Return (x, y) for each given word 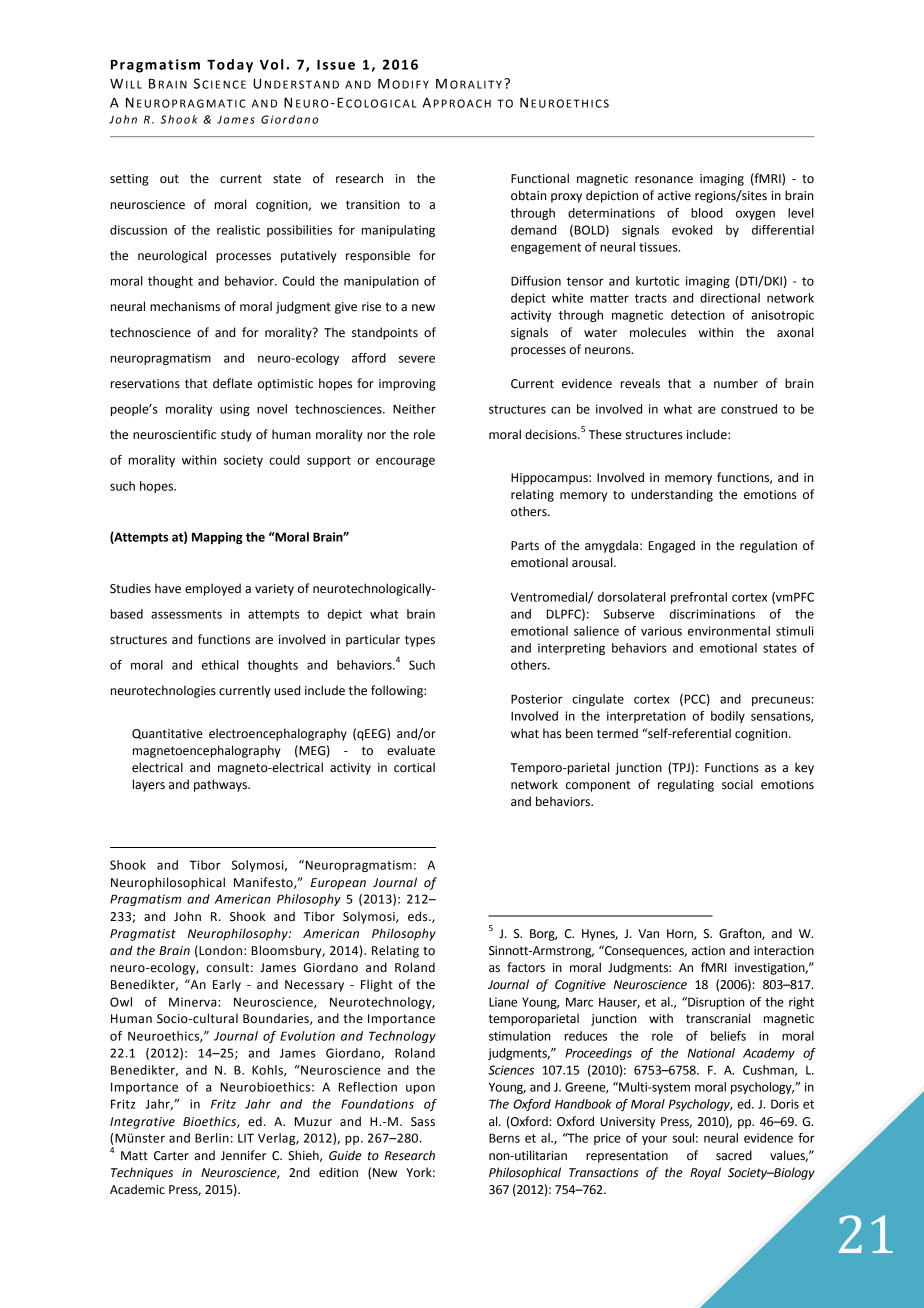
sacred (734, 1155)
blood (707, 213)
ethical (220, 665)
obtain (528, 195)
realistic (238, 230)
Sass (423, 1122)
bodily (728, 717)
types (420, 641)
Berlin (212, 1138)
